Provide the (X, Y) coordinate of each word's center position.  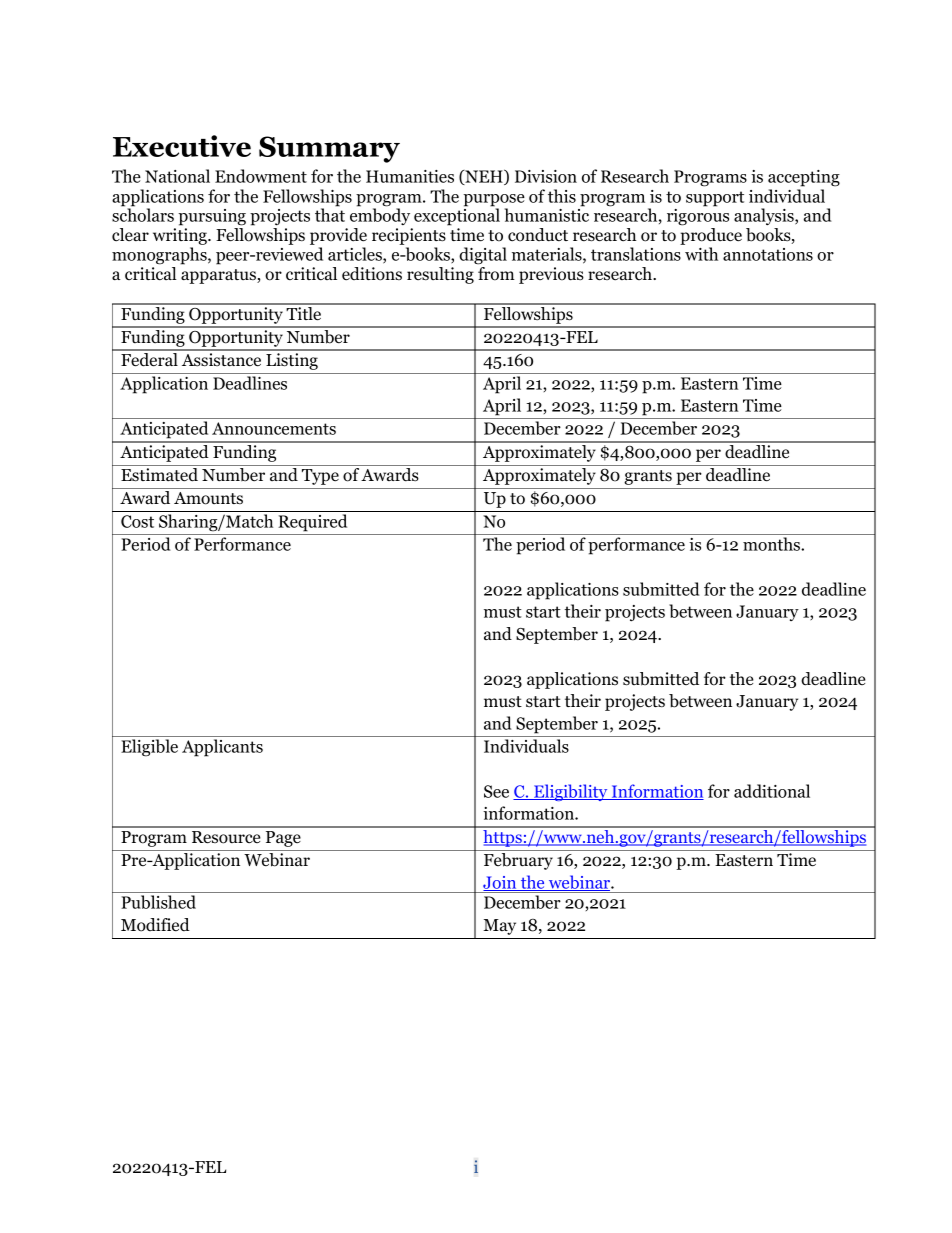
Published (158, 902)
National (177, 176)
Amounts (208, 498)
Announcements (274, 428)
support (715, 199)
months (772, 544)
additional (772, 791)
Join (501, 883)
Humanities (410, 176)
